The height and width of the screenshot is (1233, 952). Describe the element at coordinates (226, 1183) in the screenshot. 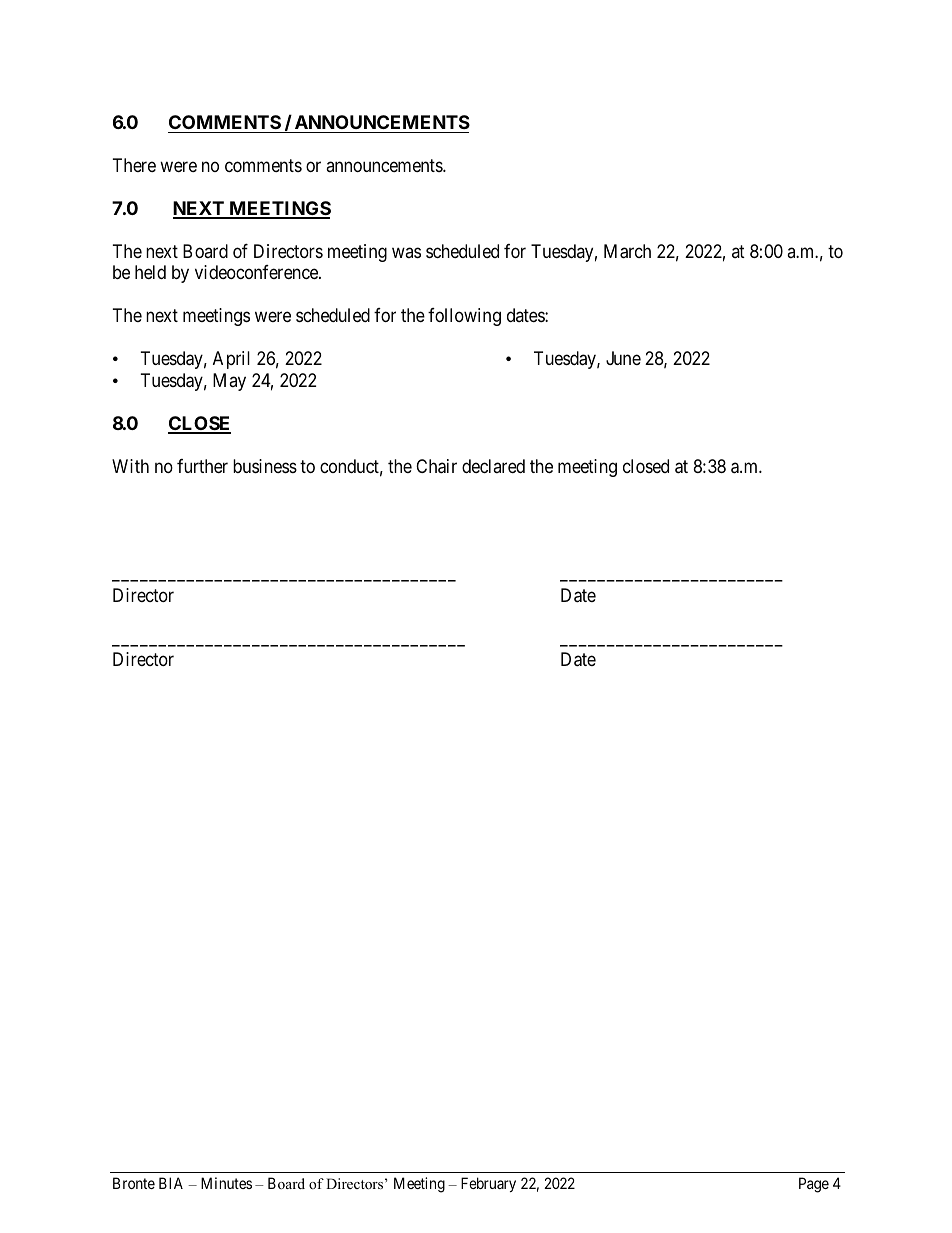

I see `Minutes` at that location.
